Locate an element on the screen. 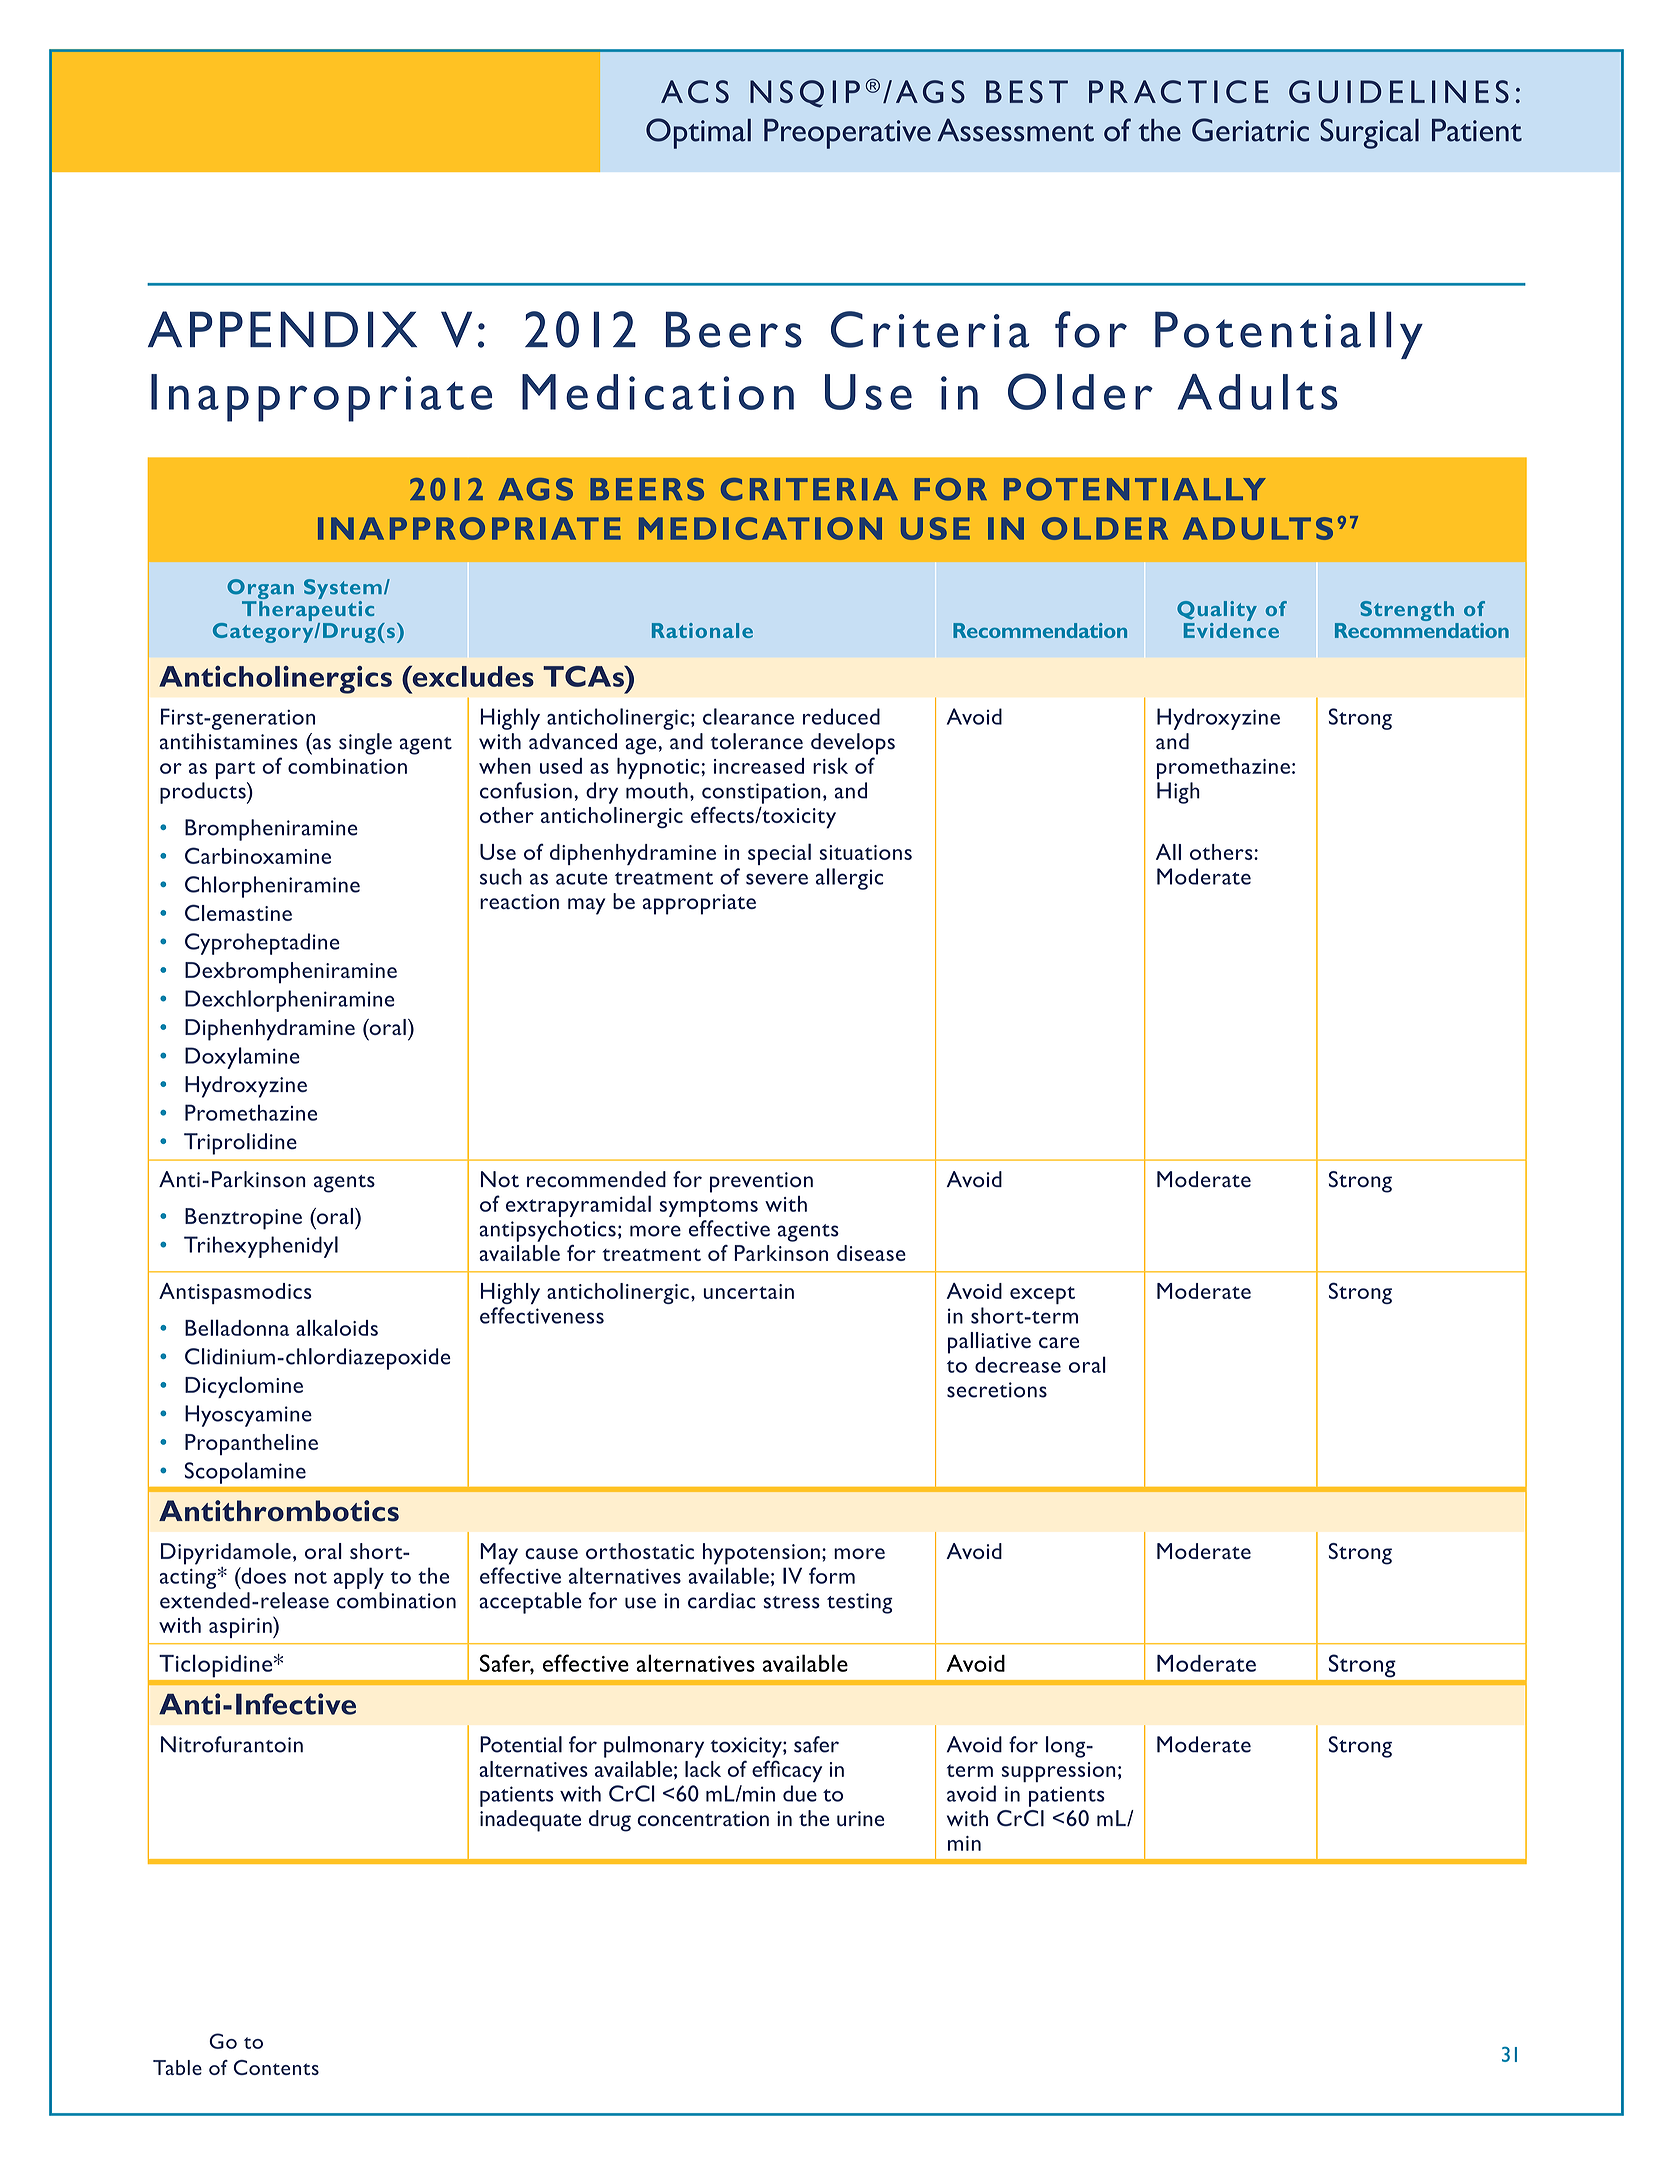 The height and width of the screenshot is (2165, 1673). Doxylamine is located at coordinates (242, 1058).
